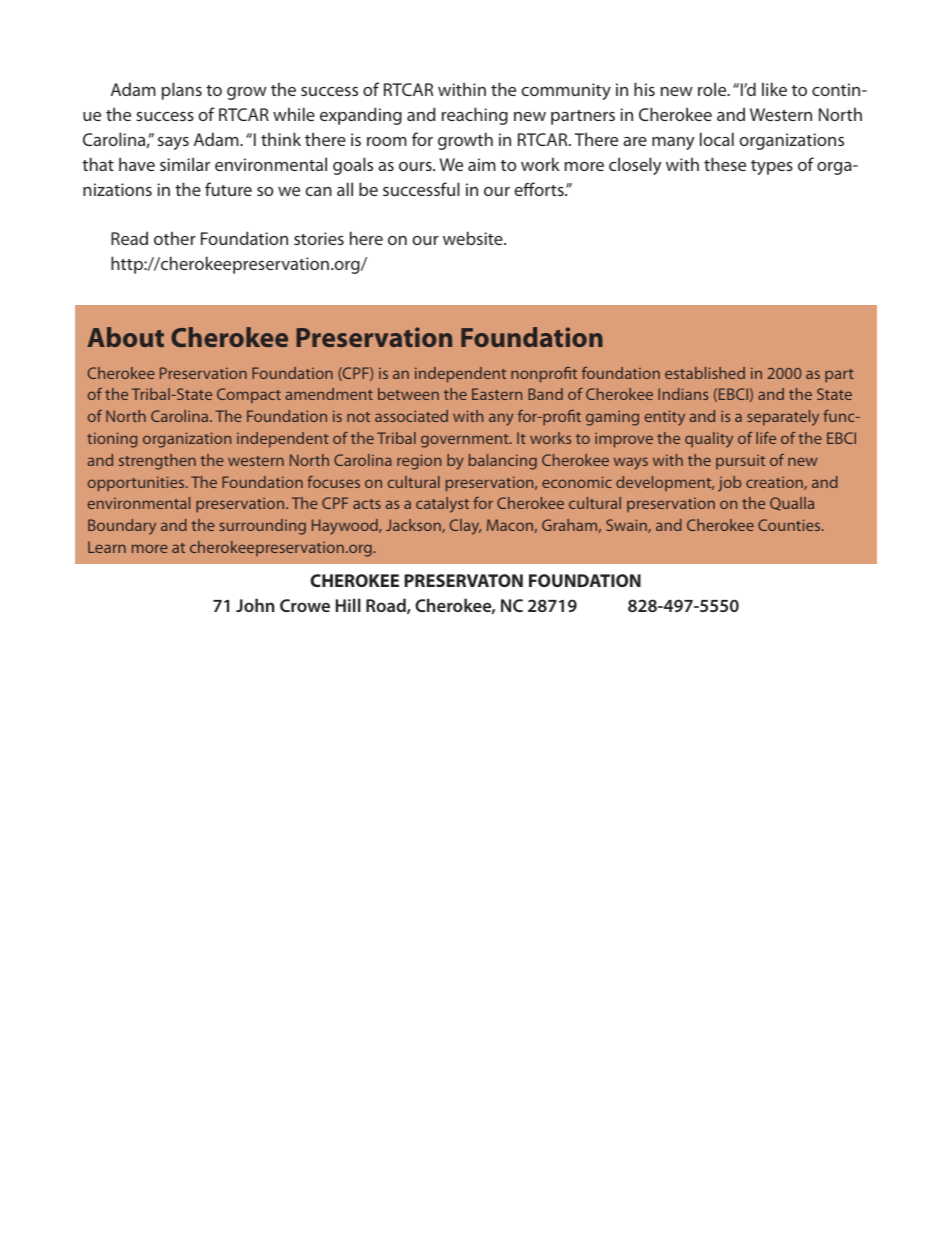 The image size is (952, 1233). What do you see at coordinates (709, 440) in the document?
I see `quality` at bounding box center [709, 440].
